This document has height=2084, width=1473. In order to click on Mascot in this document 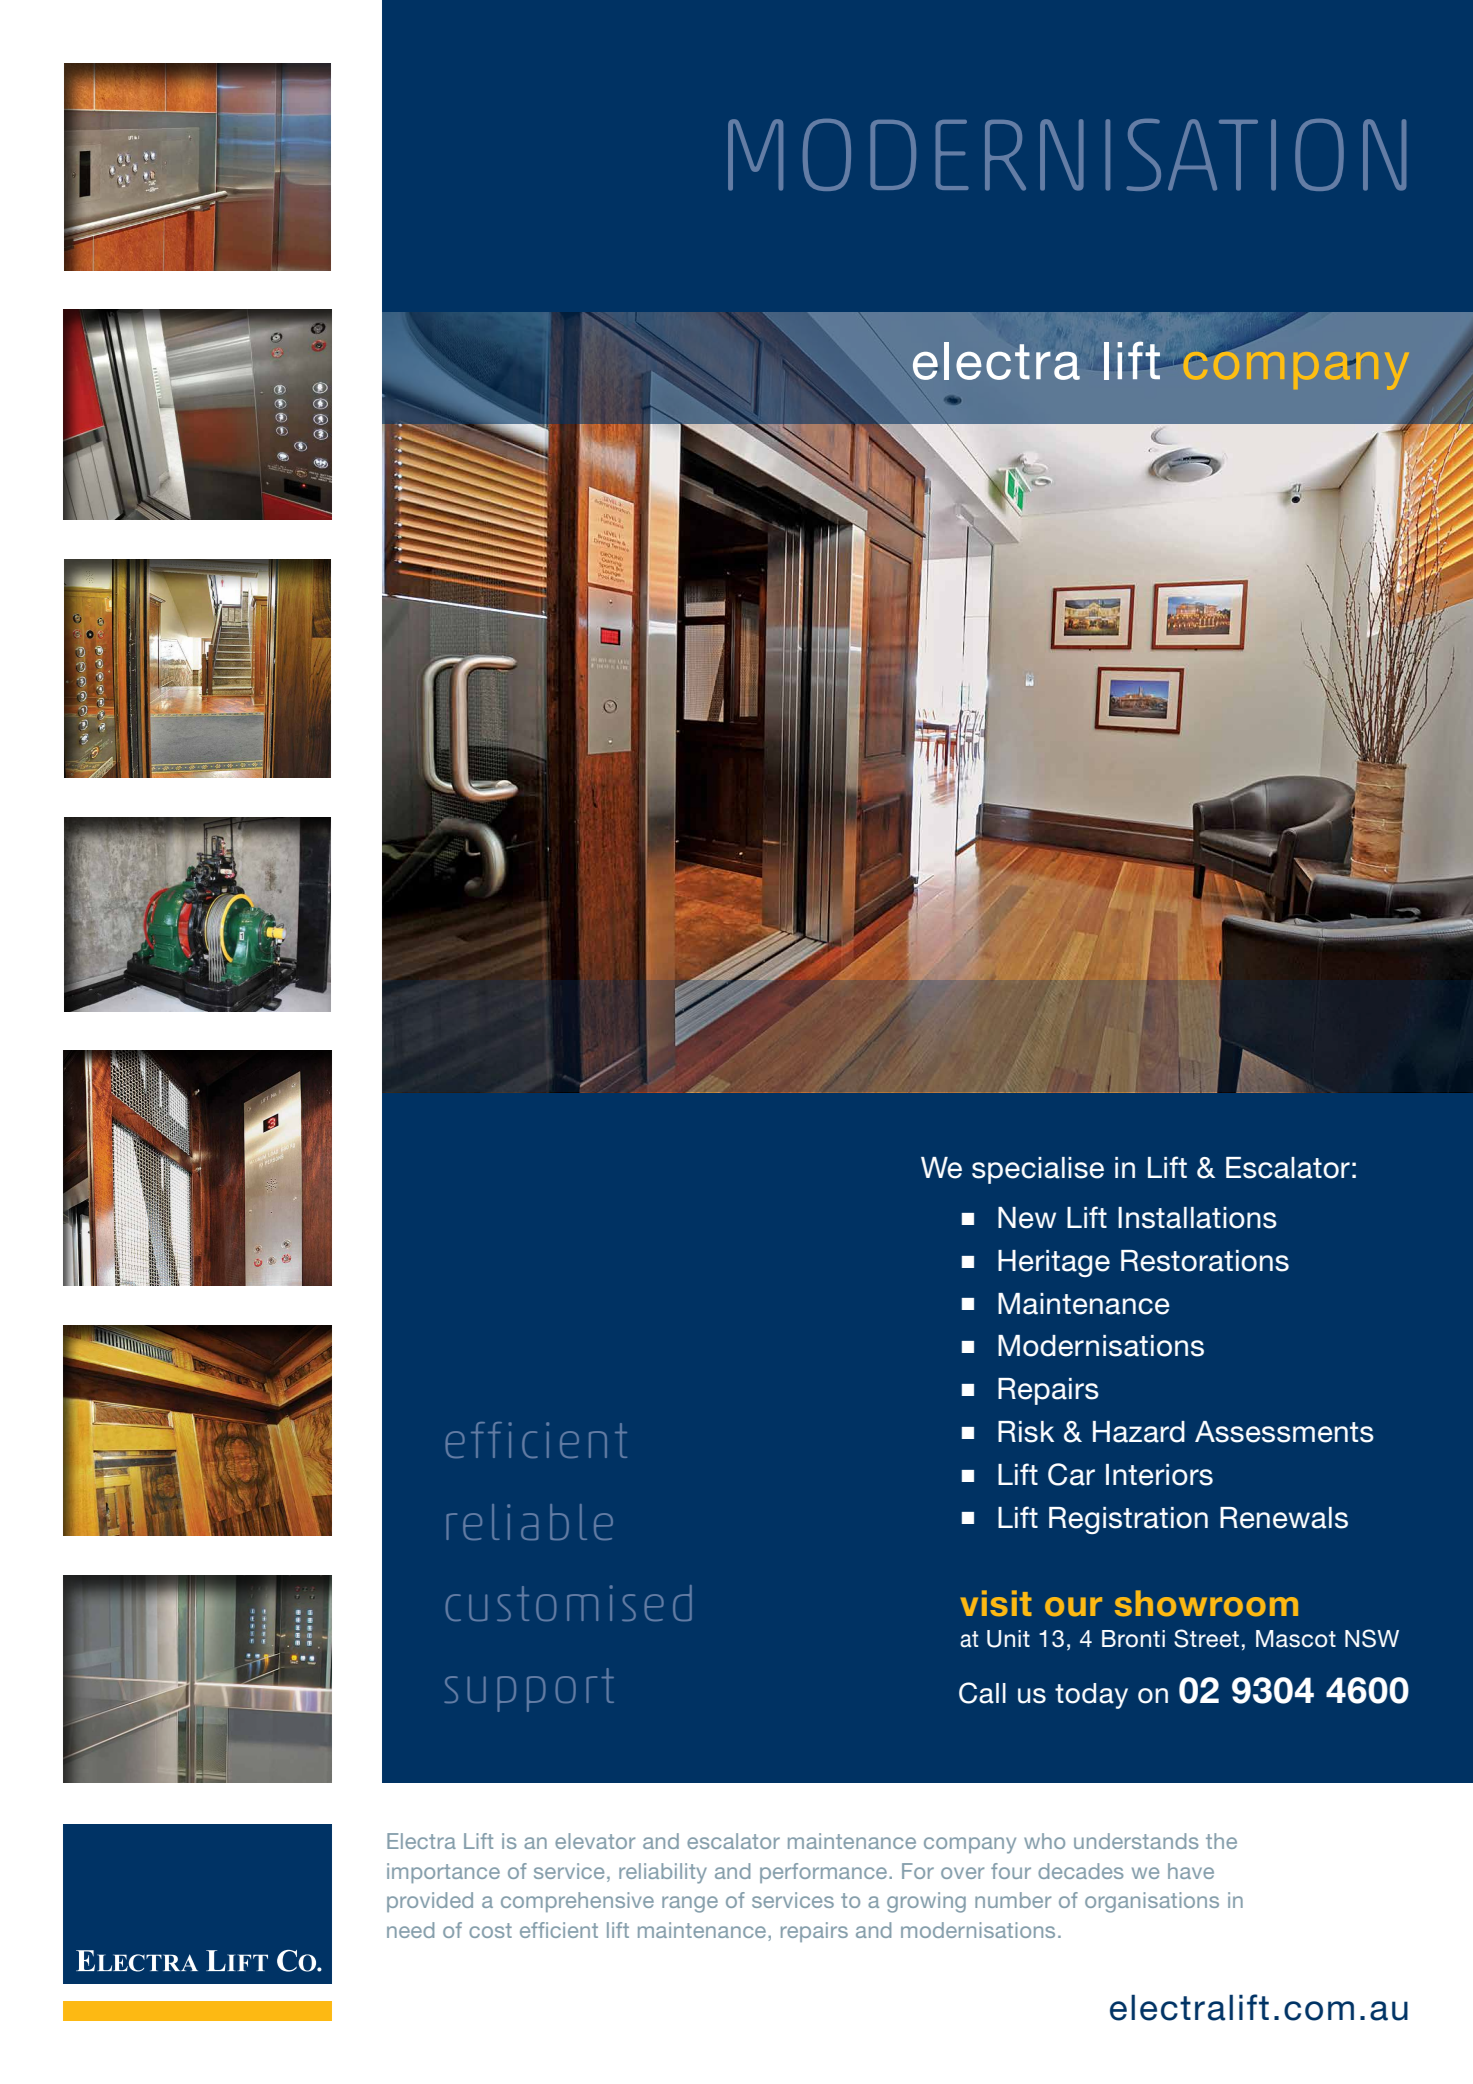, I will do `click(1296, 1639)`.
